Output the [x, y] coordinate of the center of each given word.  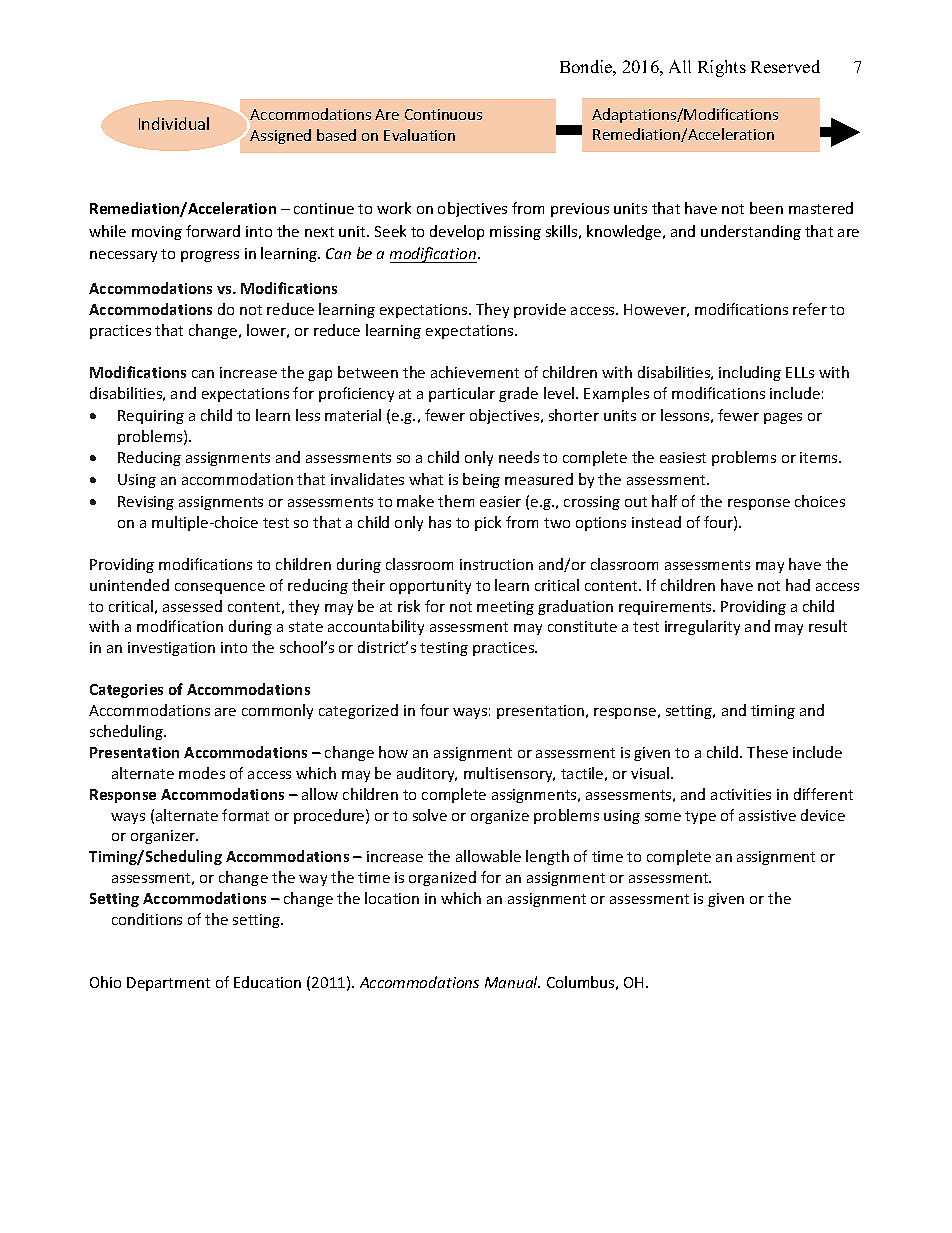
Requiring [151, 417]
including [750, 373]
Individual [174, 123]
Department [168, 984]
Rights [722, 68]
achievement [475, 372]
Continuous [443, 114]
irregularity [702, 627]
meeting [505, 608]
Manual [512, 982]
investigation [171, 649]
